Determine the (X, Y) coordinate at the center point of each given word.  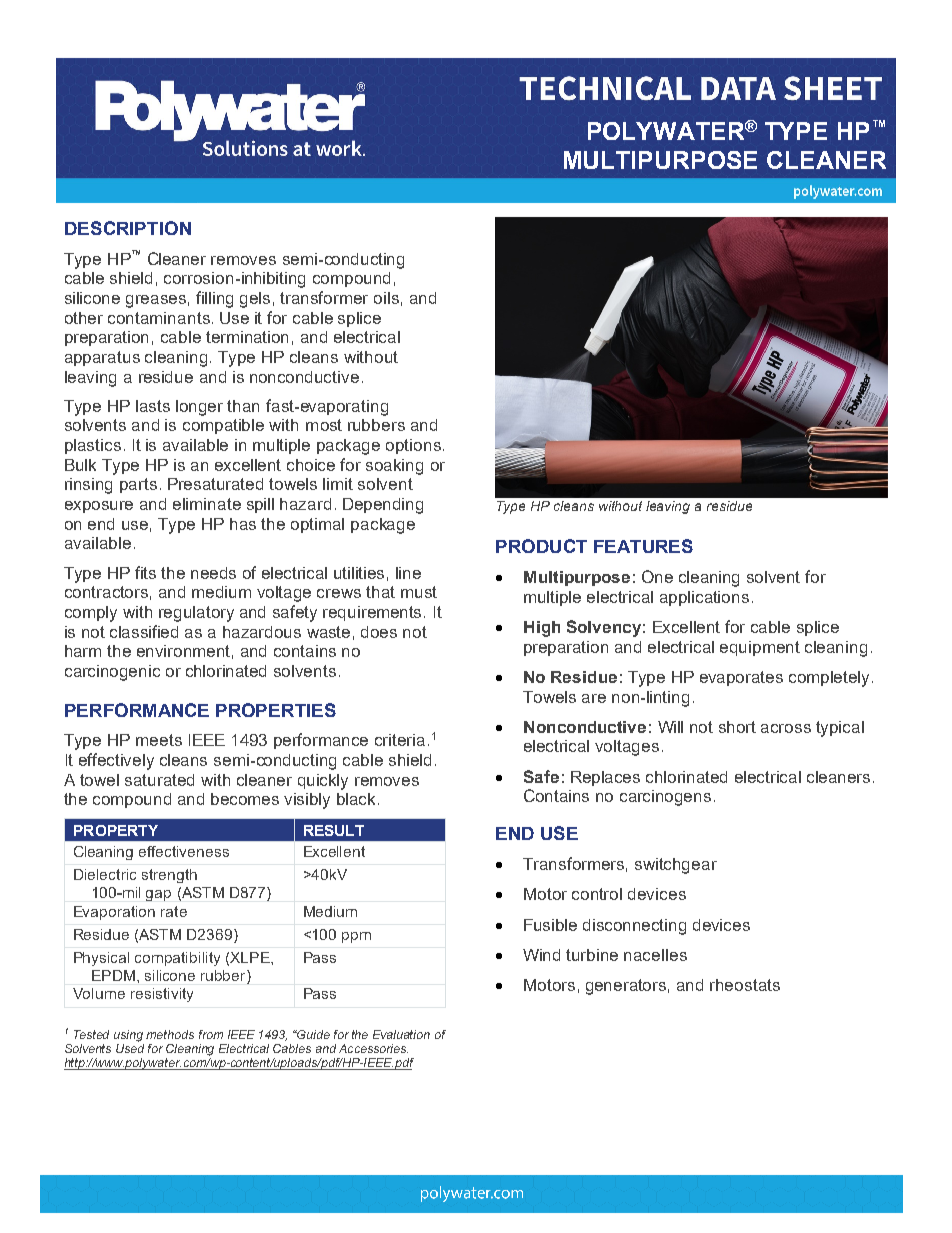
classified (144, 631)
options (413, 446)
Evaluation (401, 1034)
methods (170, 1034)
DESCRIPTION (128, 228)
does (379, 632)
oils (386, 298)
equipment (760, 648)
